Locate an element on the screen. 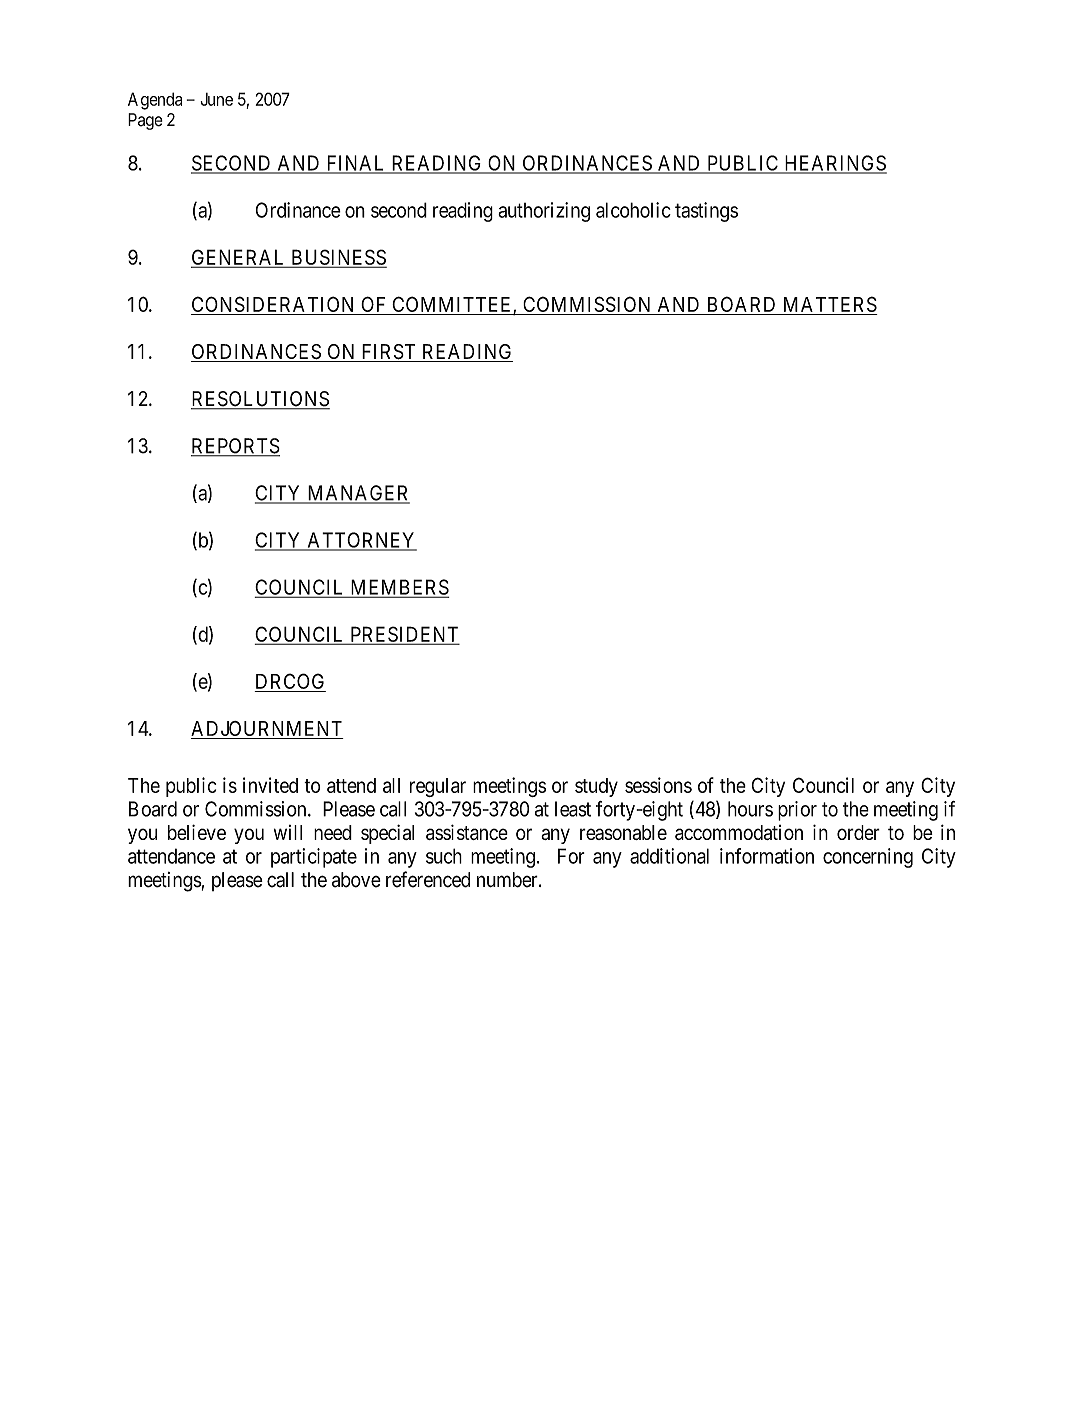 This screenshot has height=1401, width=1083. REPORTS is located at coordinates (235, 447).
